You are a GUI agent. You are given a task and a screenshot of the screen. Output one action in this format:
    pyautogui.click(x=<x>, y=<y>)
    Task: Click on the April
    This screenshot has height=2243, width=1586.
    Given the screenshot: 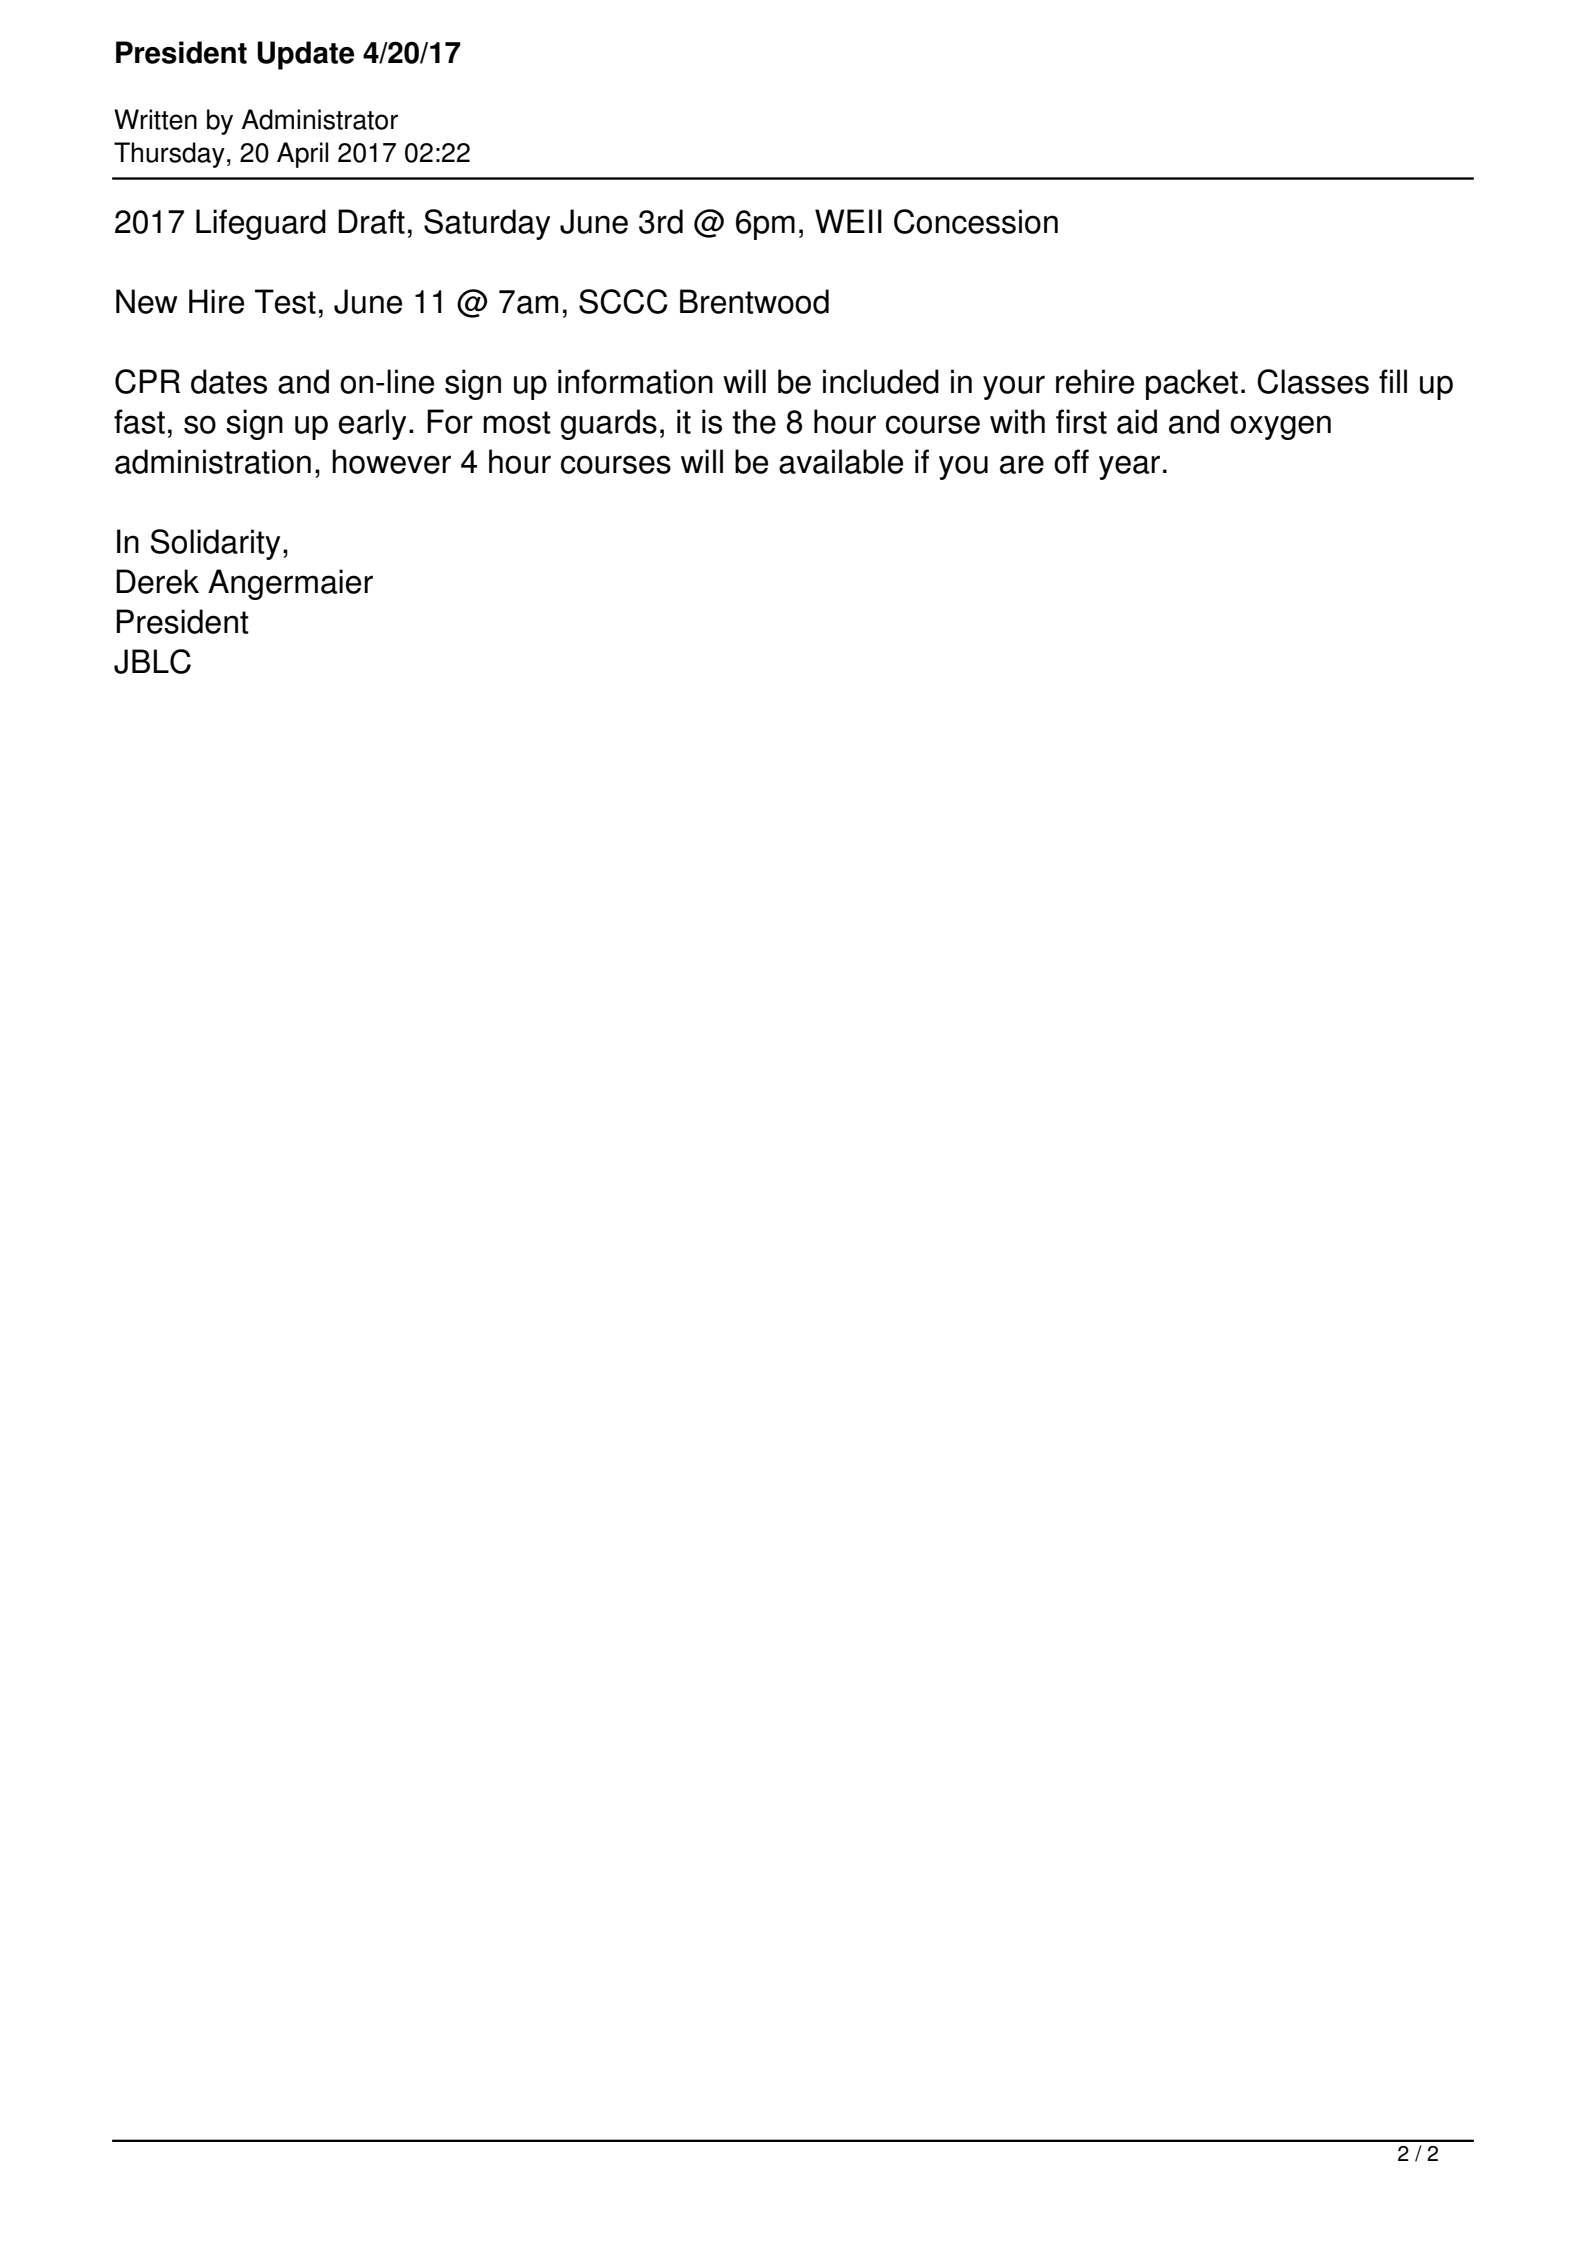 What is the action you would take?
    pyautogui.click(x=302, y=155)
